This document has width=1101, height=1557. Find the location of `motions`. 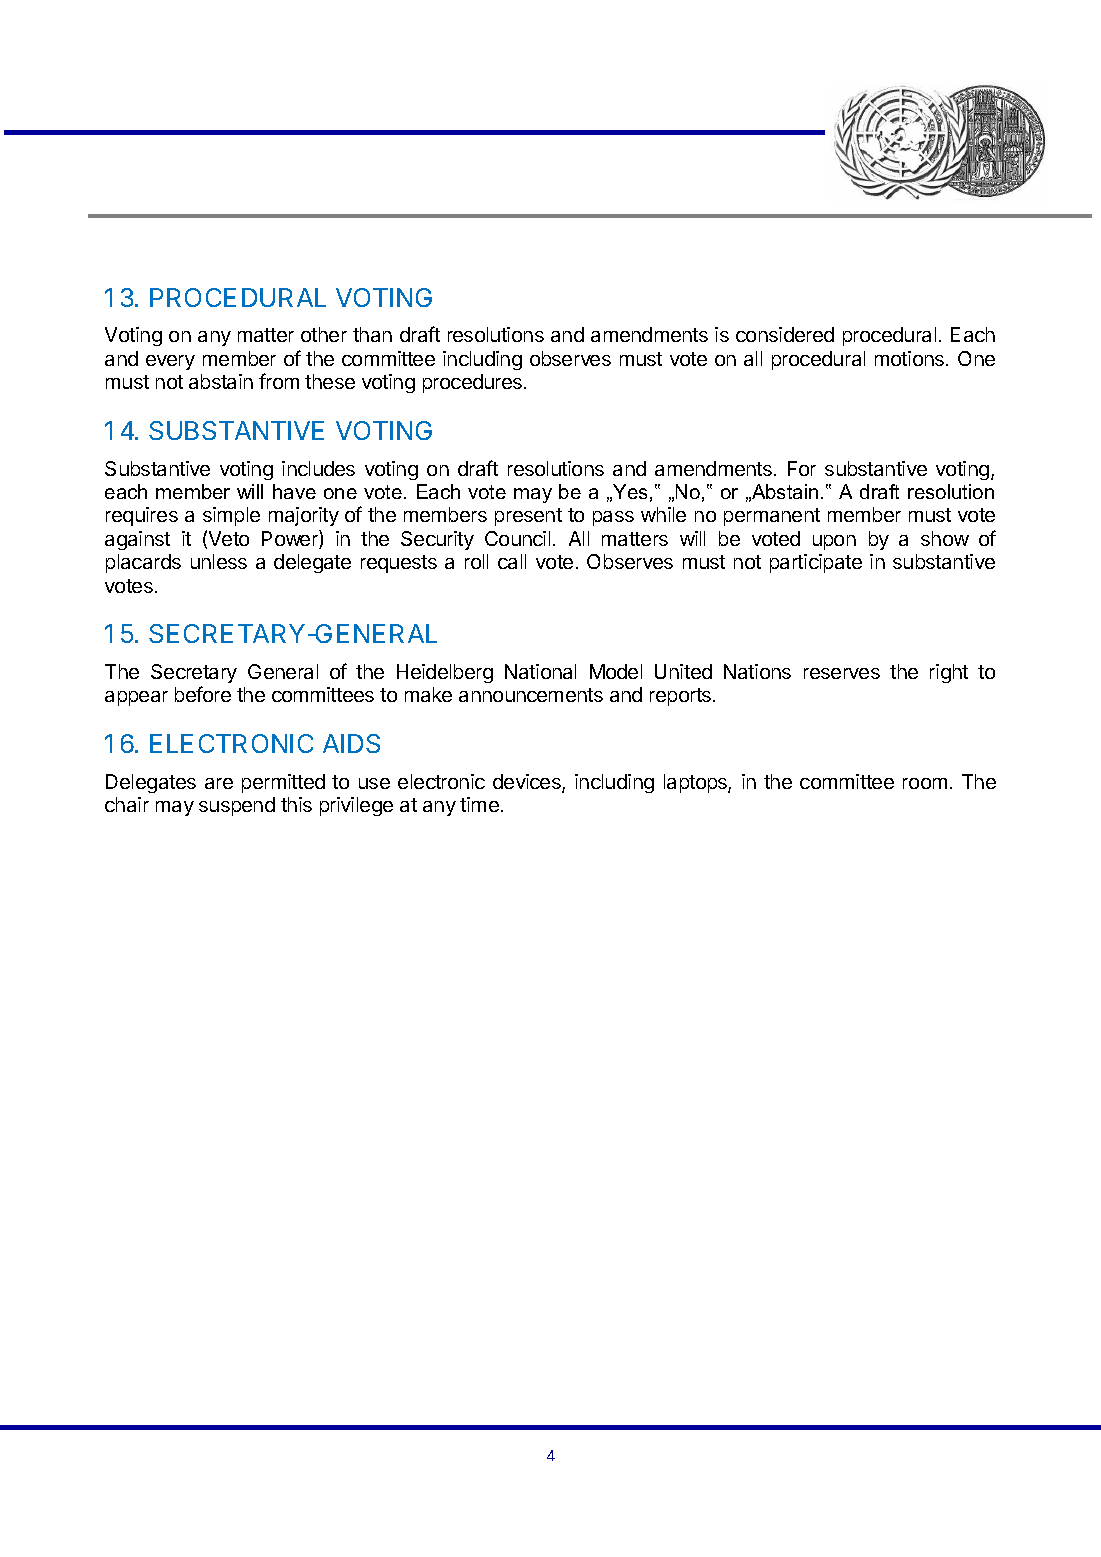

motions is located at coordinates (911, 358).
